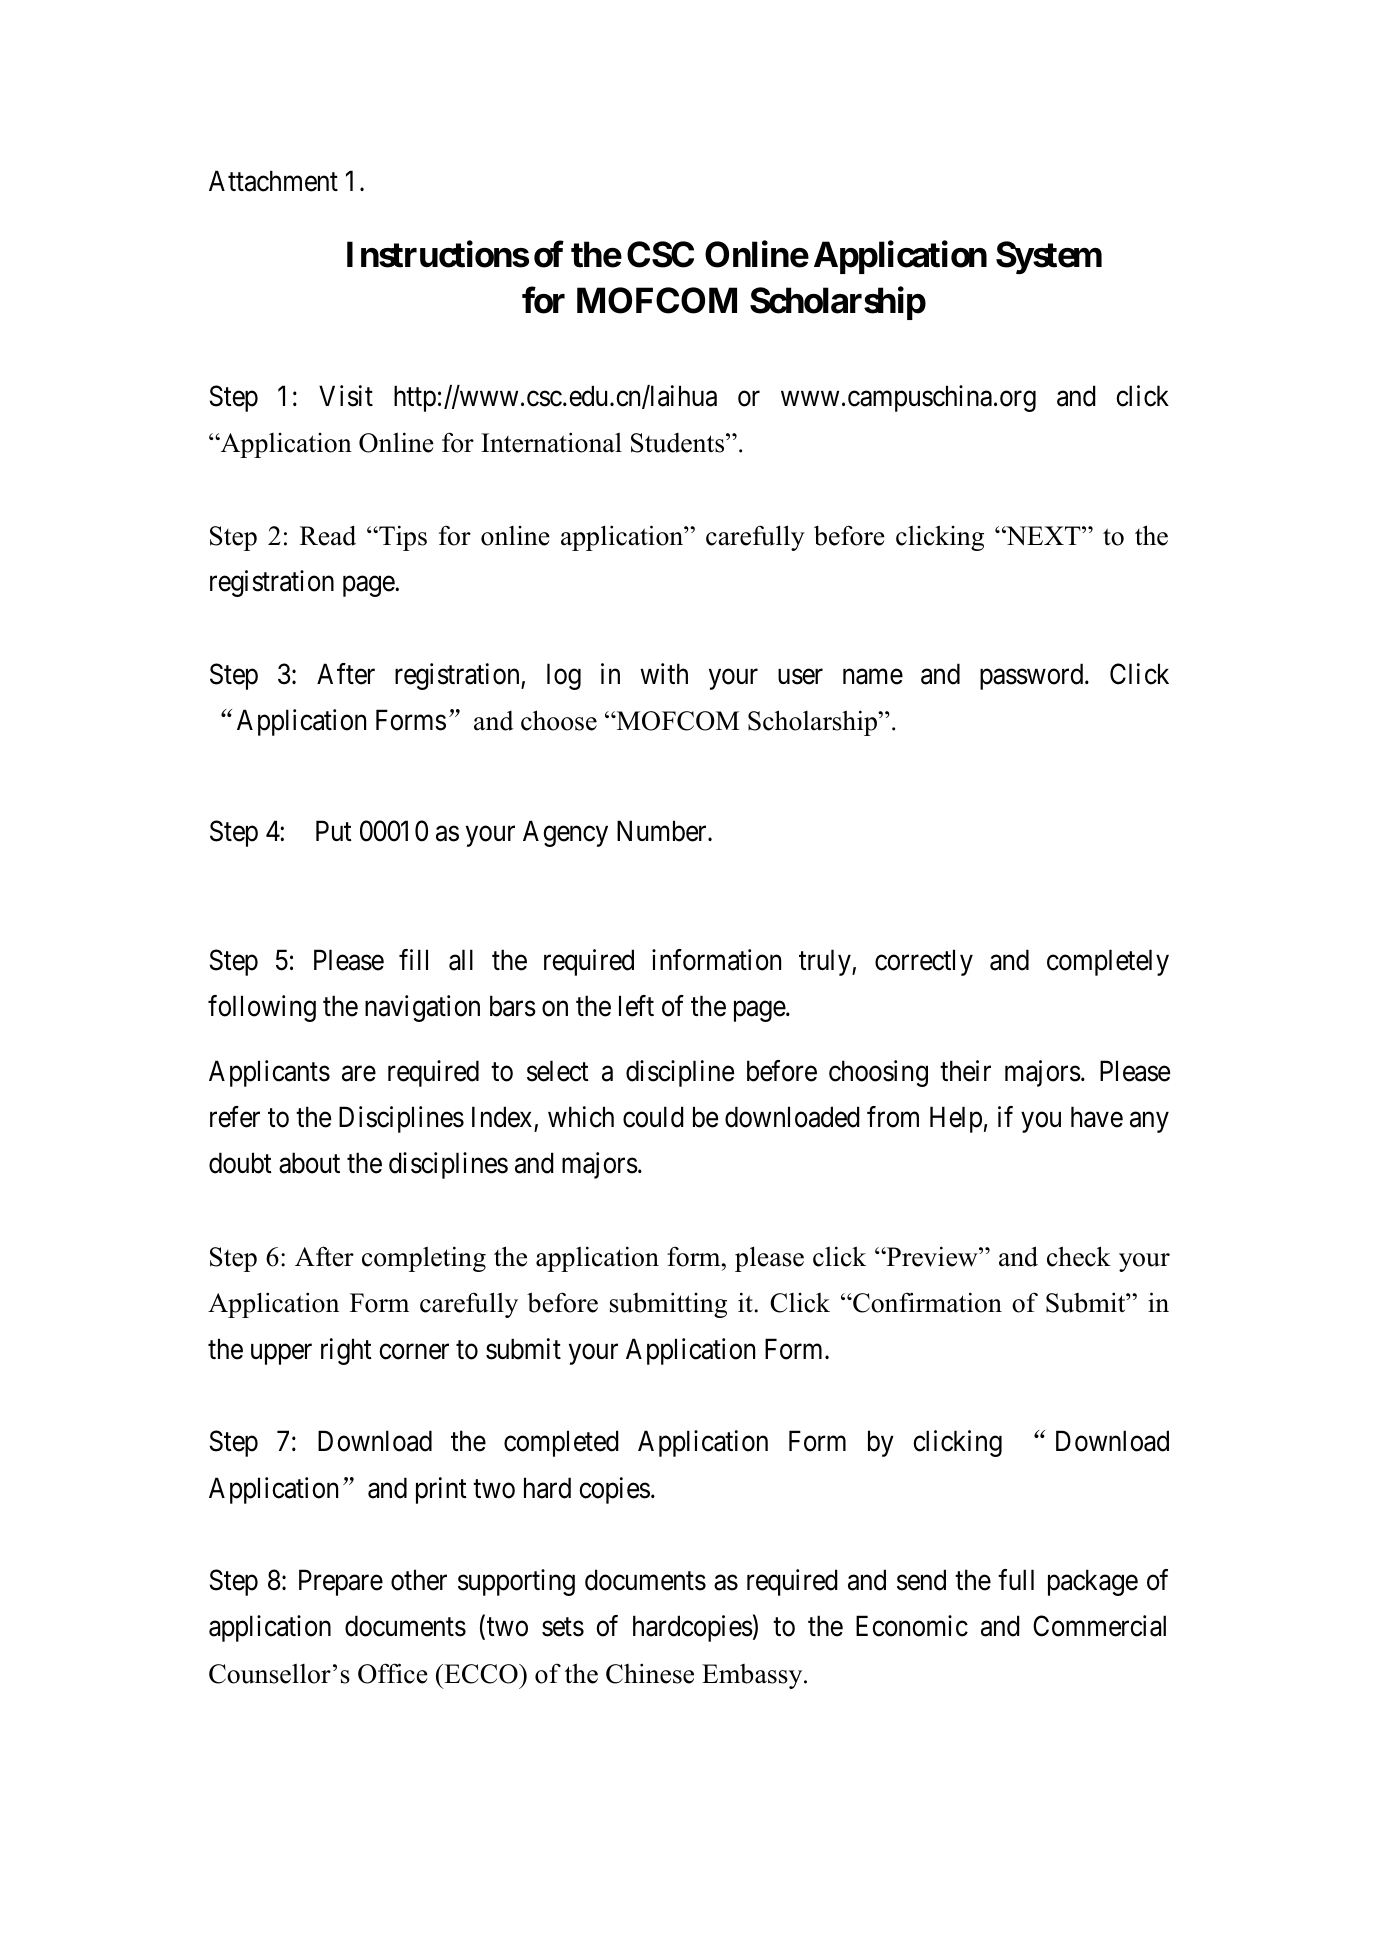  I want to click on Chinese, so click(650, 1673).
